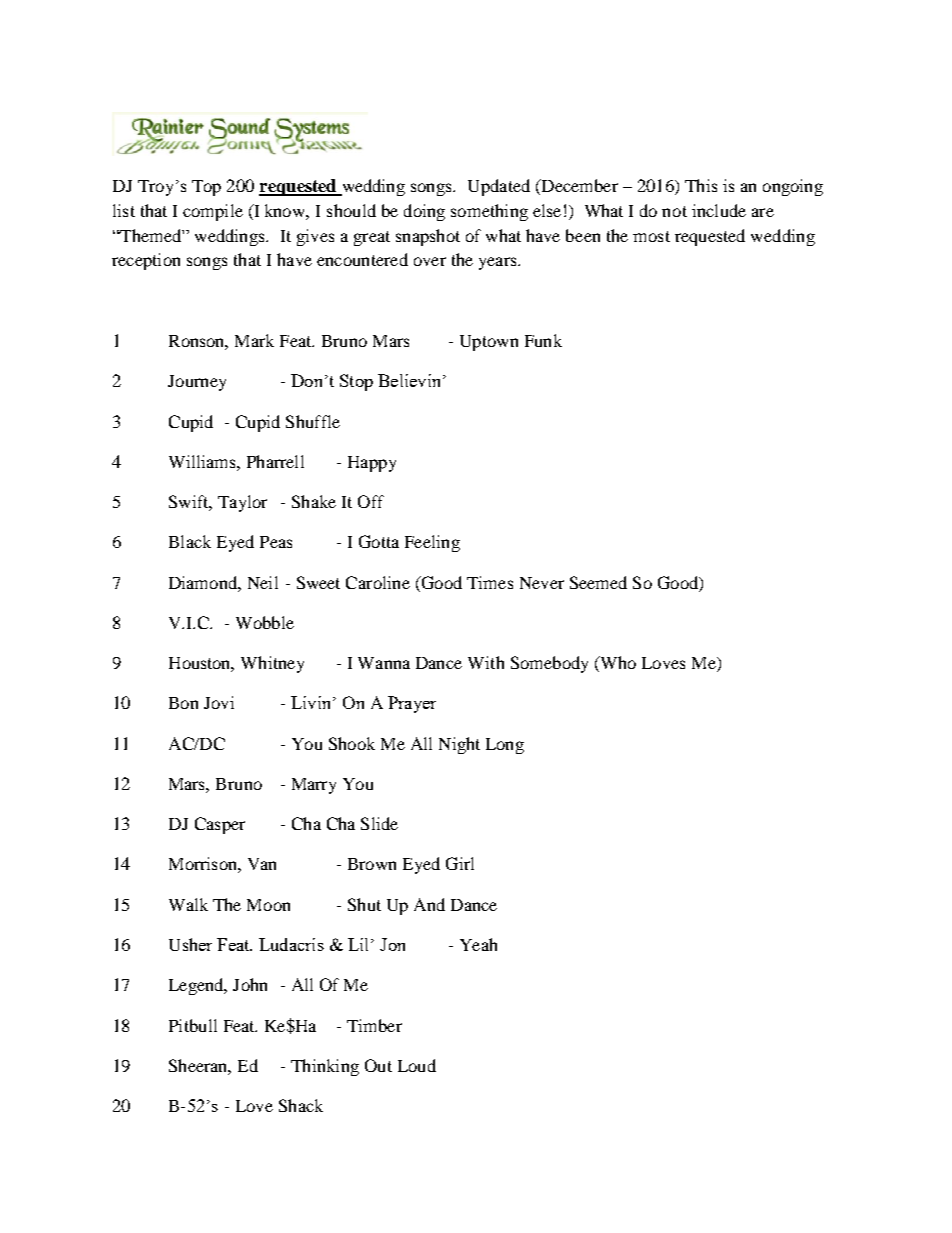  I want to click on Funk, so click(543, 340).
